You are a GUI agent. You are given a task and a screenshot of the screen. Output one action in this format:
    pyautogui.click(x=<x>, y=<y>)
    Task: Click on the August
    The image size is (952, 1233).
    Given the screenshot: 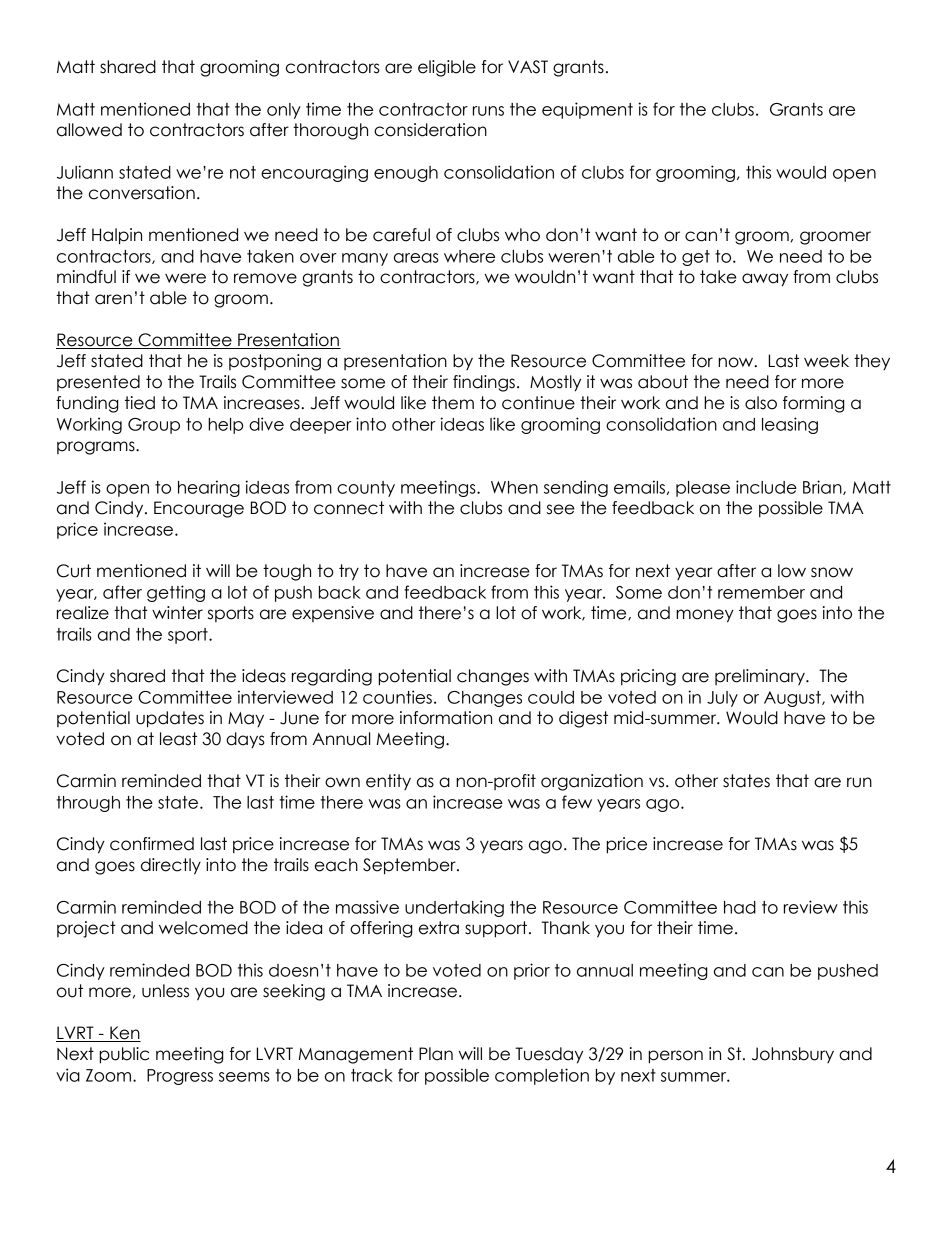 What is the action you would take?
    pyautogui.click(x=793, y=699)
